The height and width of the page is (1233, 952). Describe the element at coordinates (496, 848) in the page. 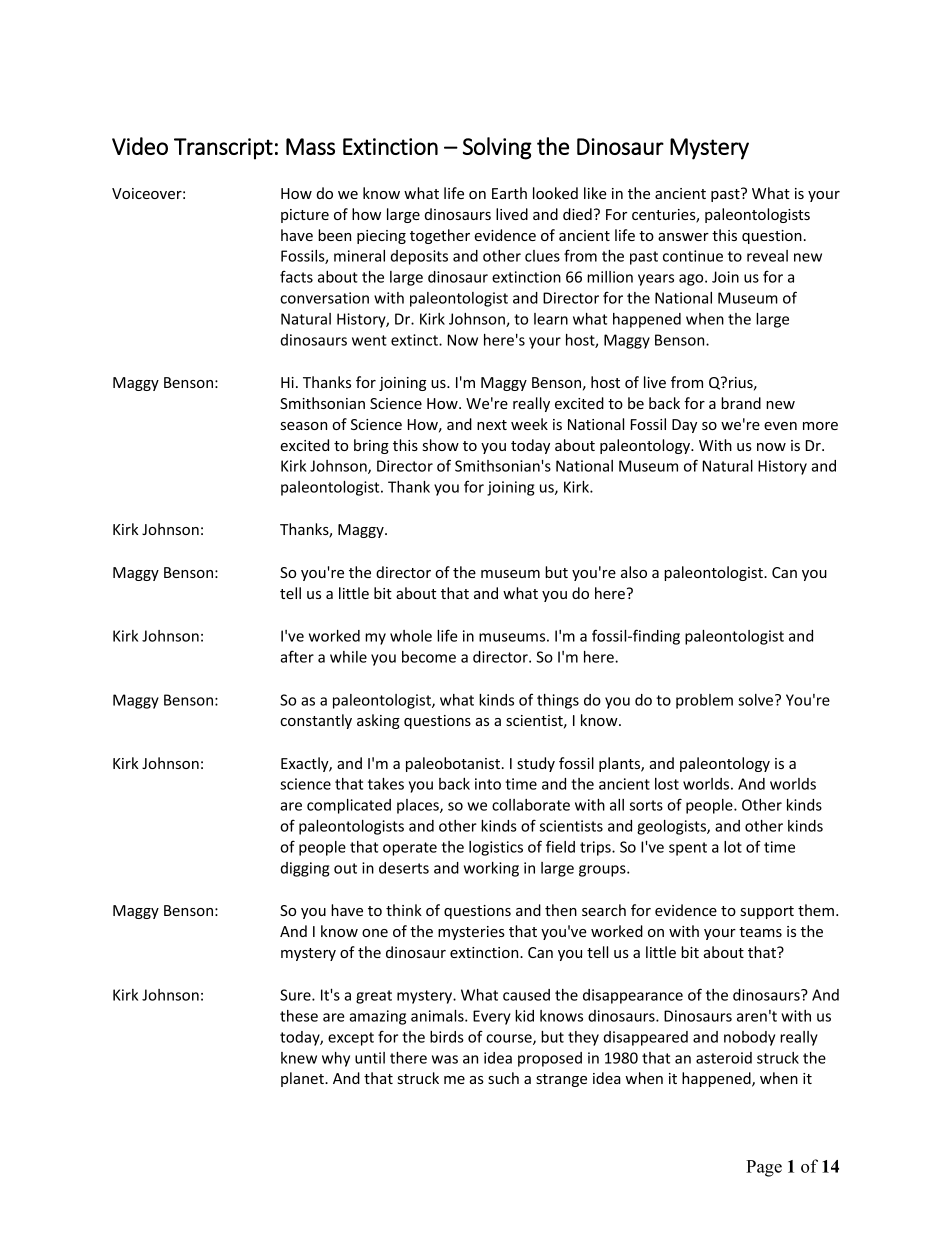

I see `logistics` at that location.
